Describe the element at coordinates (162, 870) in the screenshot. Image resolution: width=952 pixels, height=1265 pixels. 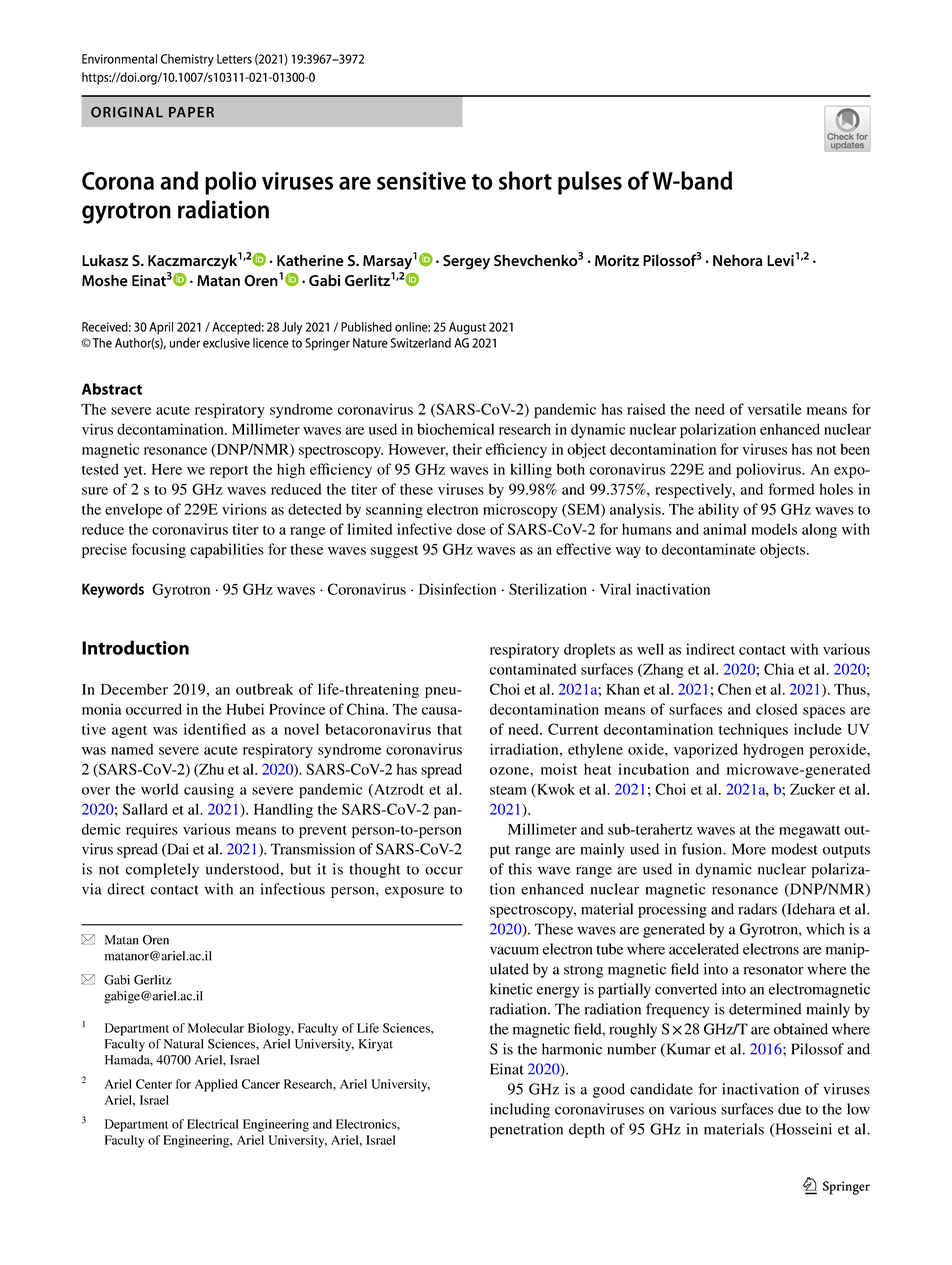
I see `completely` at that location.
